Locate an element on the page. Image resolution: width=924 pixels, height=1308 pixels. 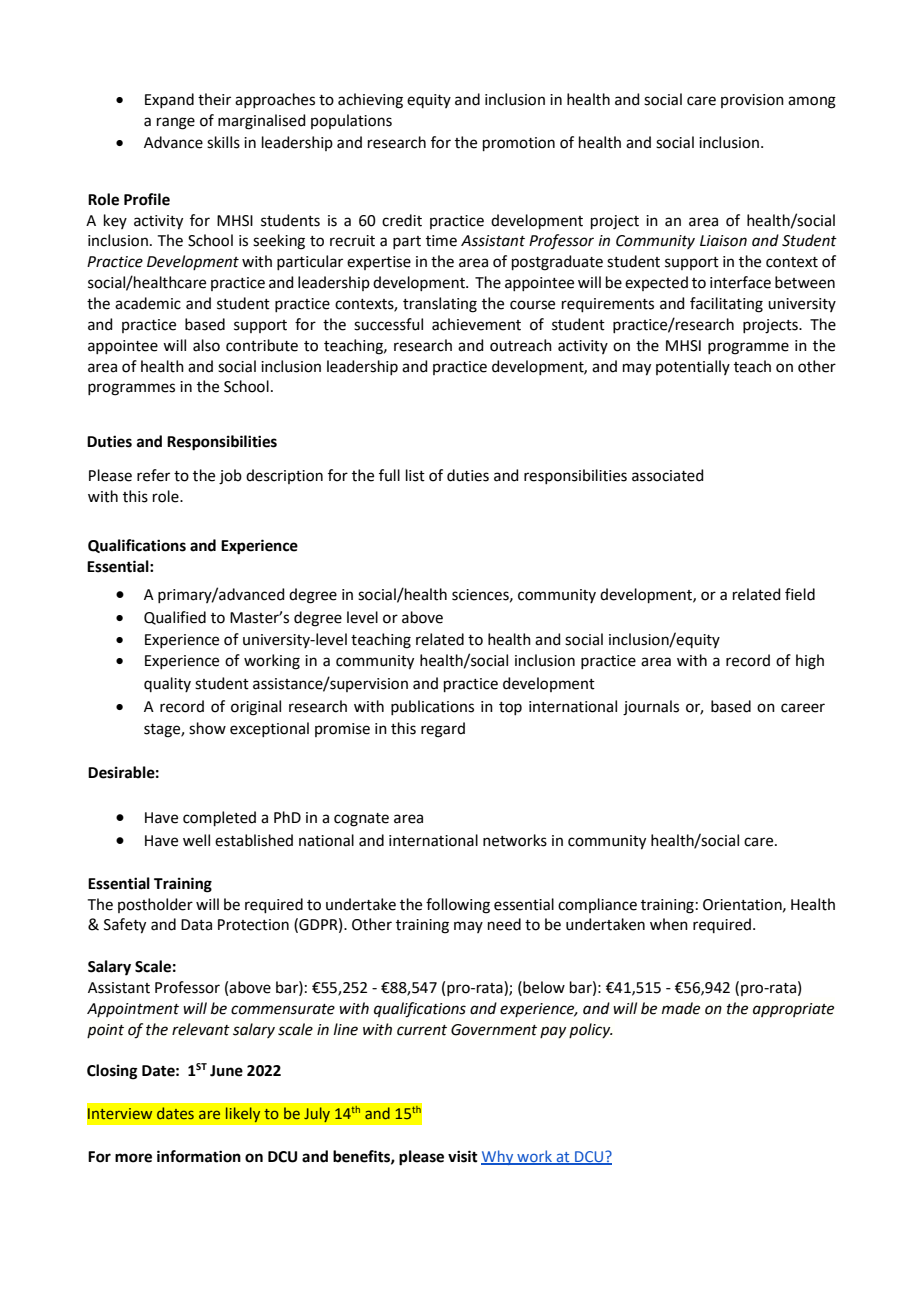
visit is located at coordinates (463, 1156).
